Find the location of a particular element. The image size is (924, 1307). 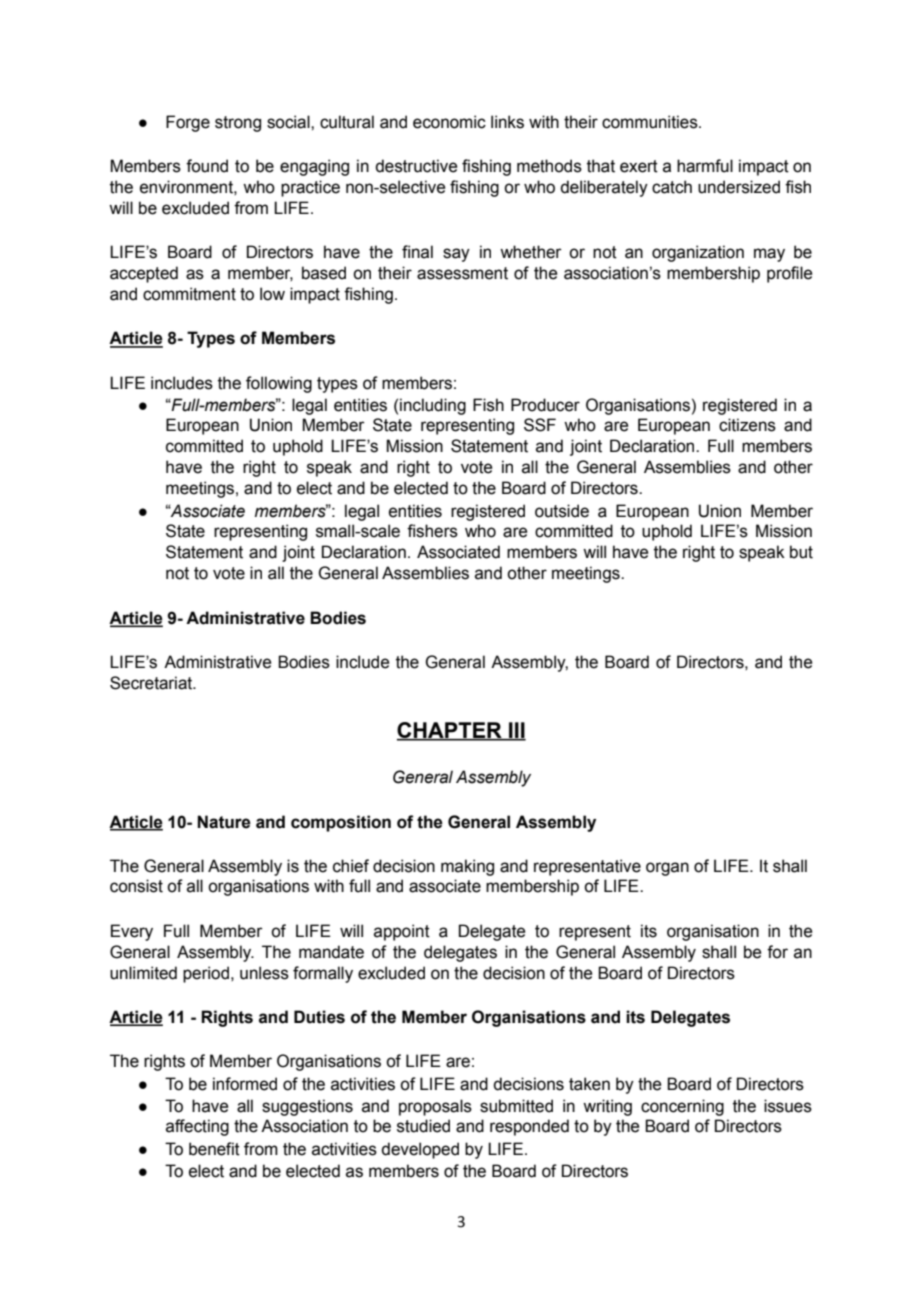

consist is located at coordinates (136, 886).
